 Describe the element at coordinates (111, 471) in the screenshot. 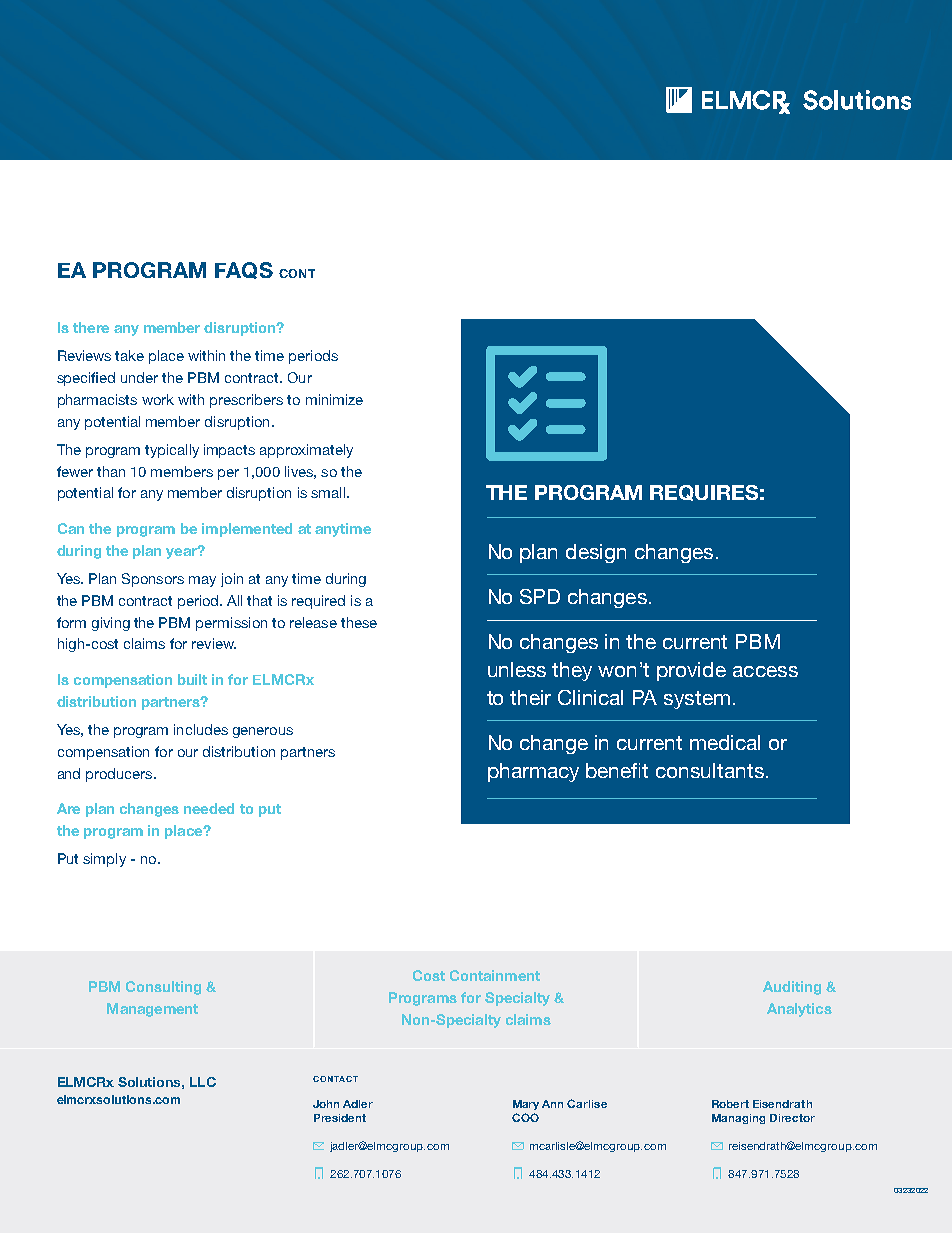

I see `than` at that location.
